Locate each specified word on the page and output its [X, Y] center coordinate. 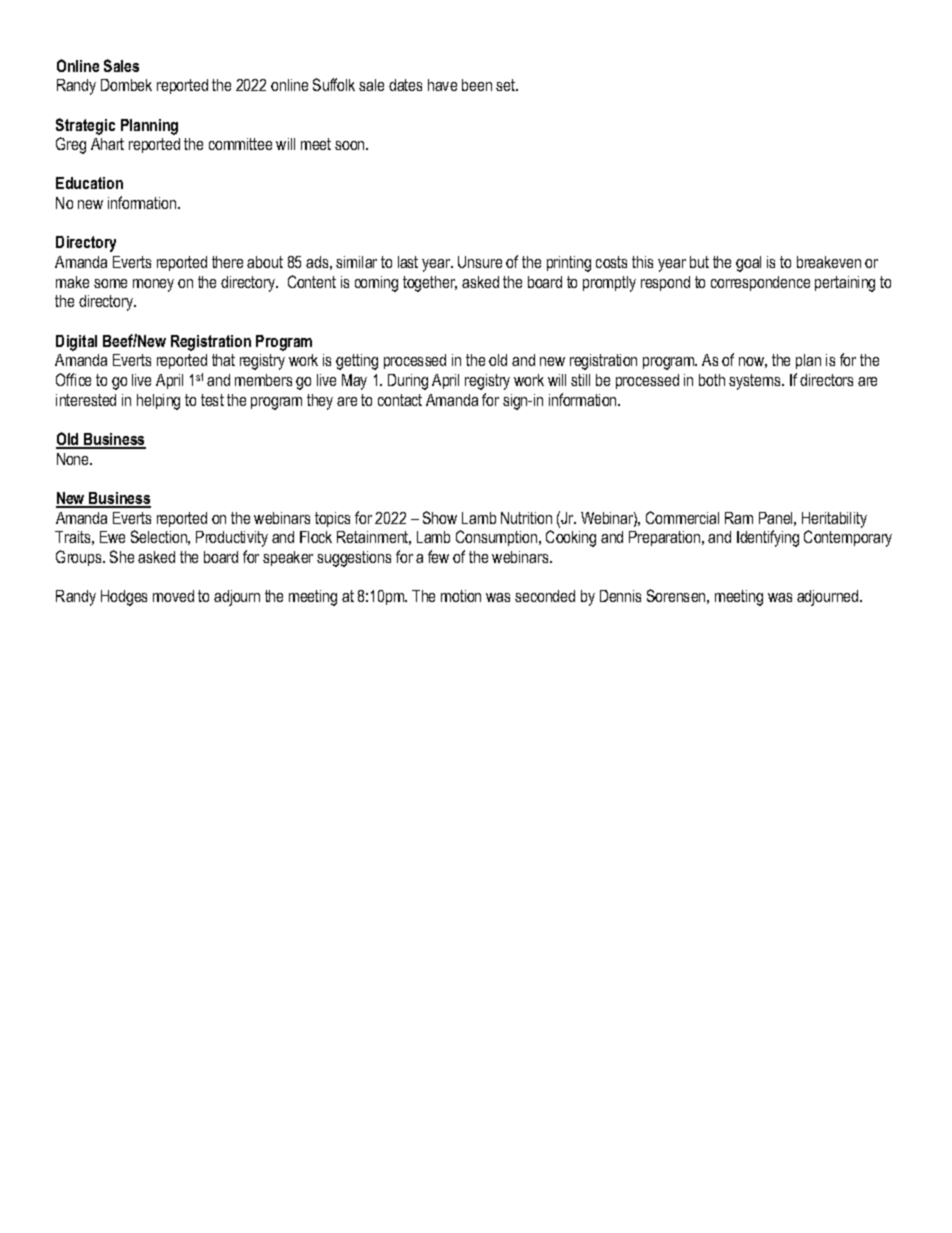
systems [756, 382]
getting [357, 362]
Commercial [682, 517]
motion [461, 596]
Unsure [480, 262]
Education [89, 183]
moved [173, 596]
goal [748, 264]
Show [440, 517]
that [223, 360]
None [74, 459]
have [442, 85]
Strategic [85, 126]
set [507, 85]
